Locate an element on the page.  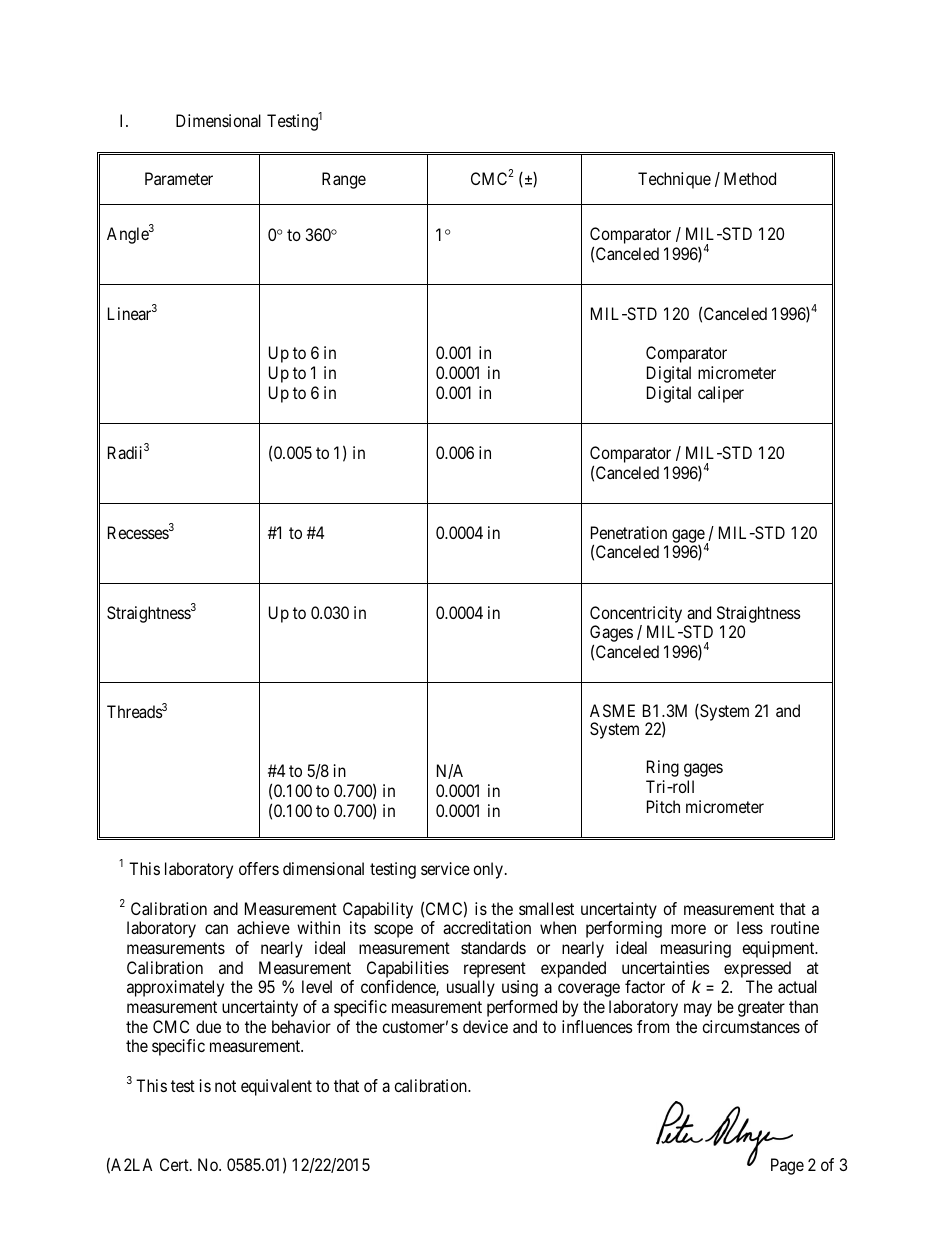
equivalent is located at coordinates (276, 1087).
